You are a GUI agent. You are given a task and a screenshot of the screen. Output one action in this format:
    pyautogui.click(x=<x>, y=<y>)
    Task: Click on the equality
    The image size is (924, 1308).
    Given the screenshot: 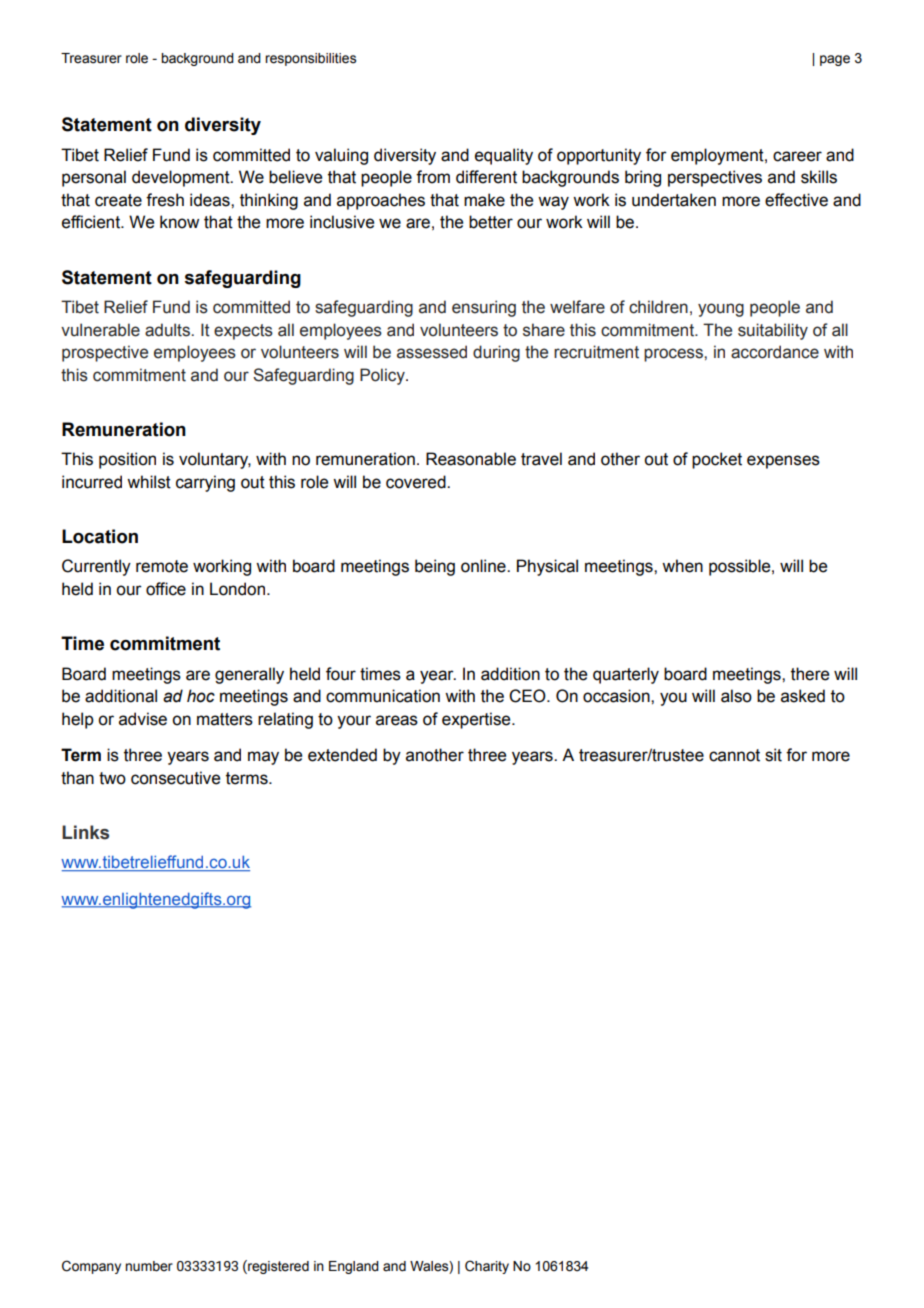 What is the action you would take?
    pyautogui.click(x=504, y=156)
